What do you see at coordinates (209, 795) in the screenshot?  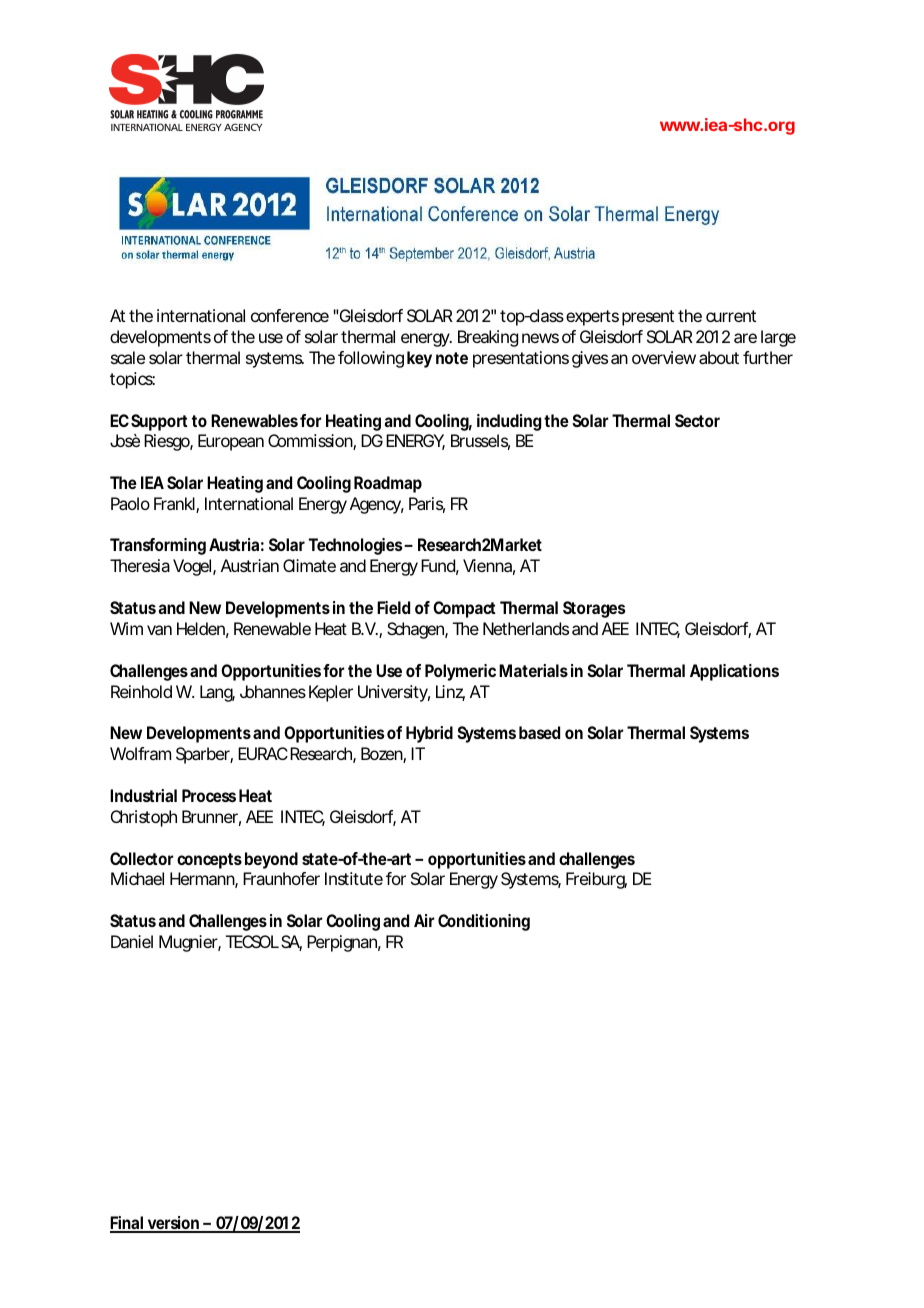 I see `Process` at bounding box center [209, 795].
